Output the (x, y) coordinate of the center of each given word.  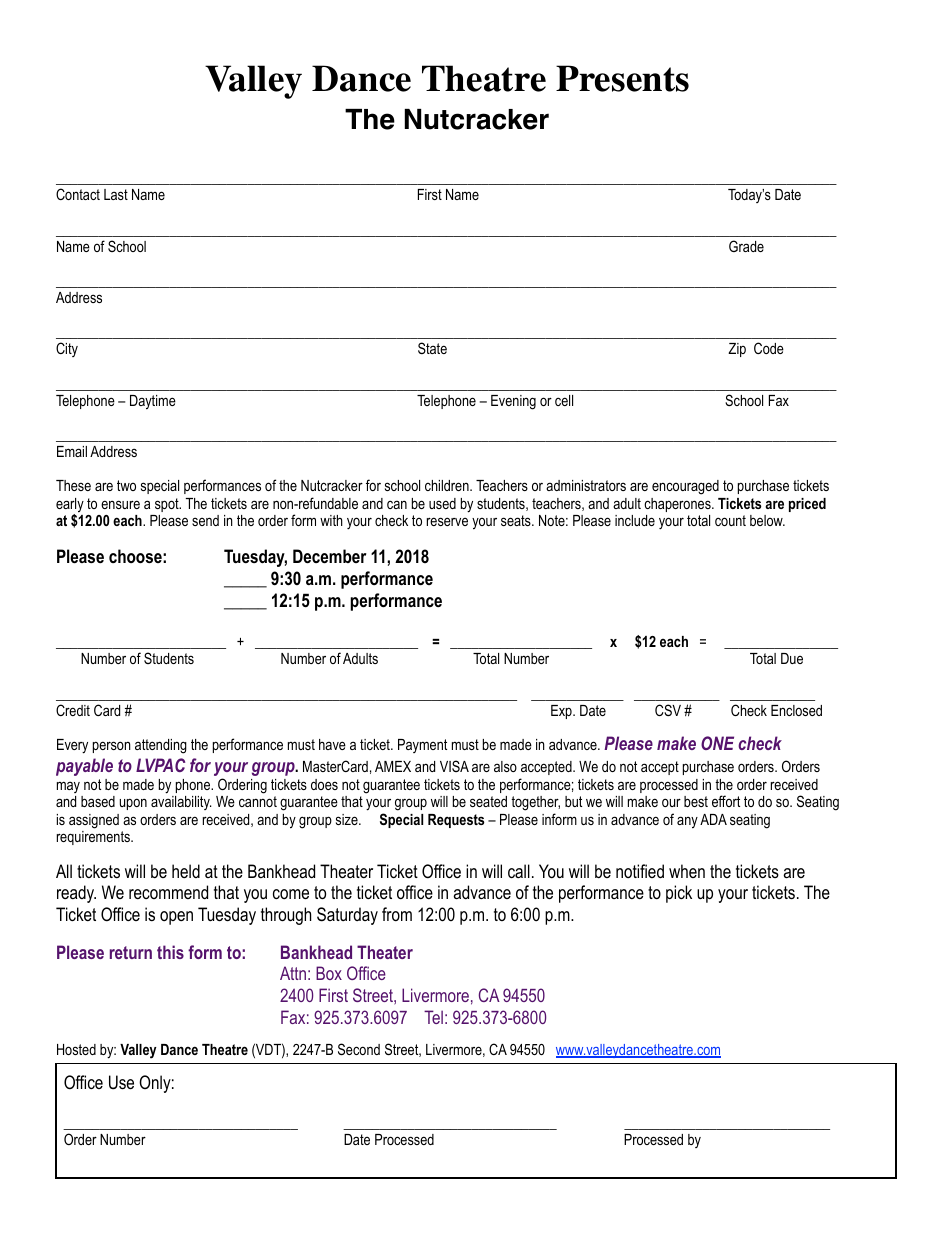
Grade (746, 246)
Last (116, 194)
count (730, 520)
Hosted (76, 1049)
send (205, 520)
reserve (447, 521)
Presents (622, 78)
